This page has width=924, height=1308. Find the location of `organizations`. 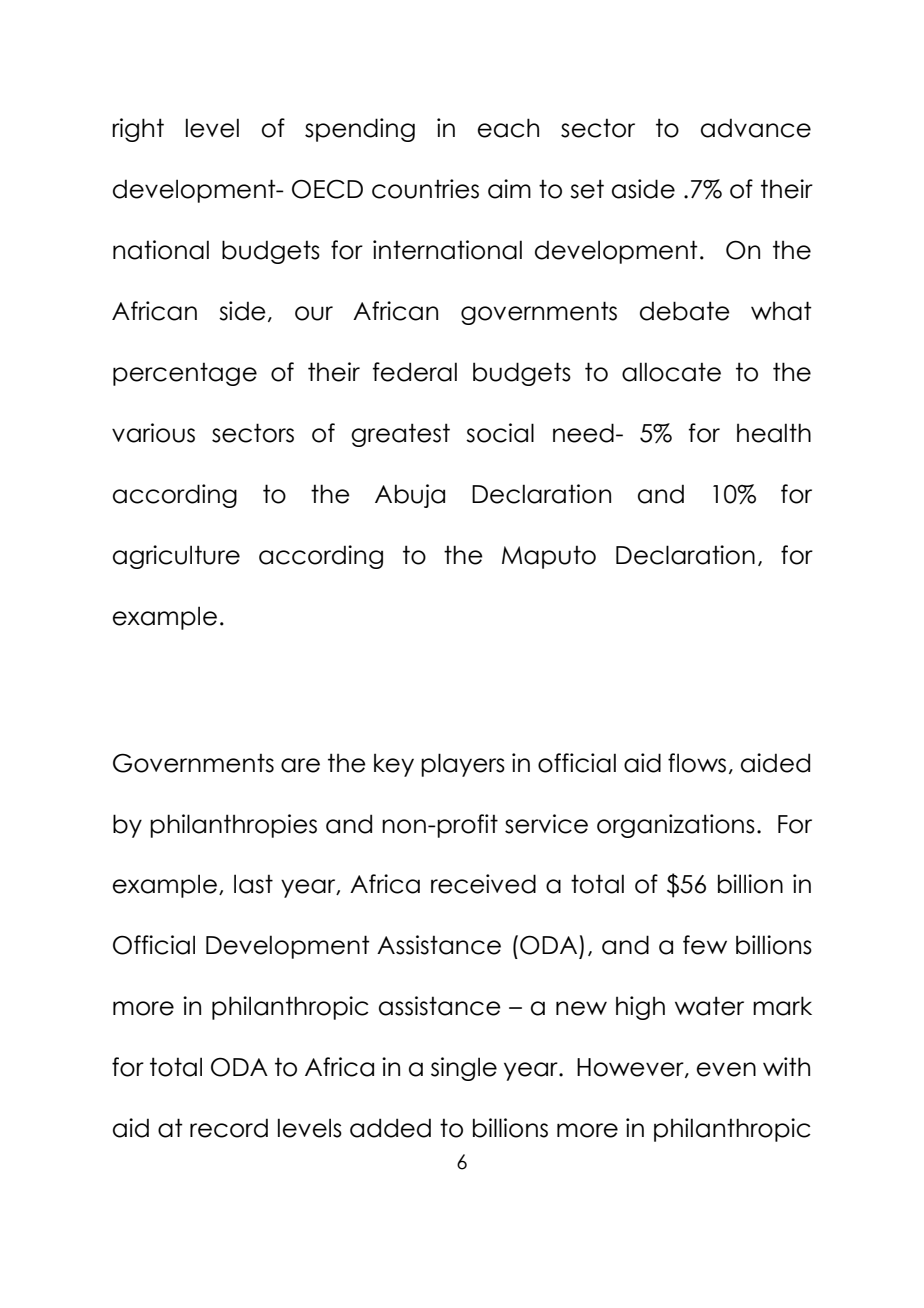

organizations is located at coordinates (676, 826).
